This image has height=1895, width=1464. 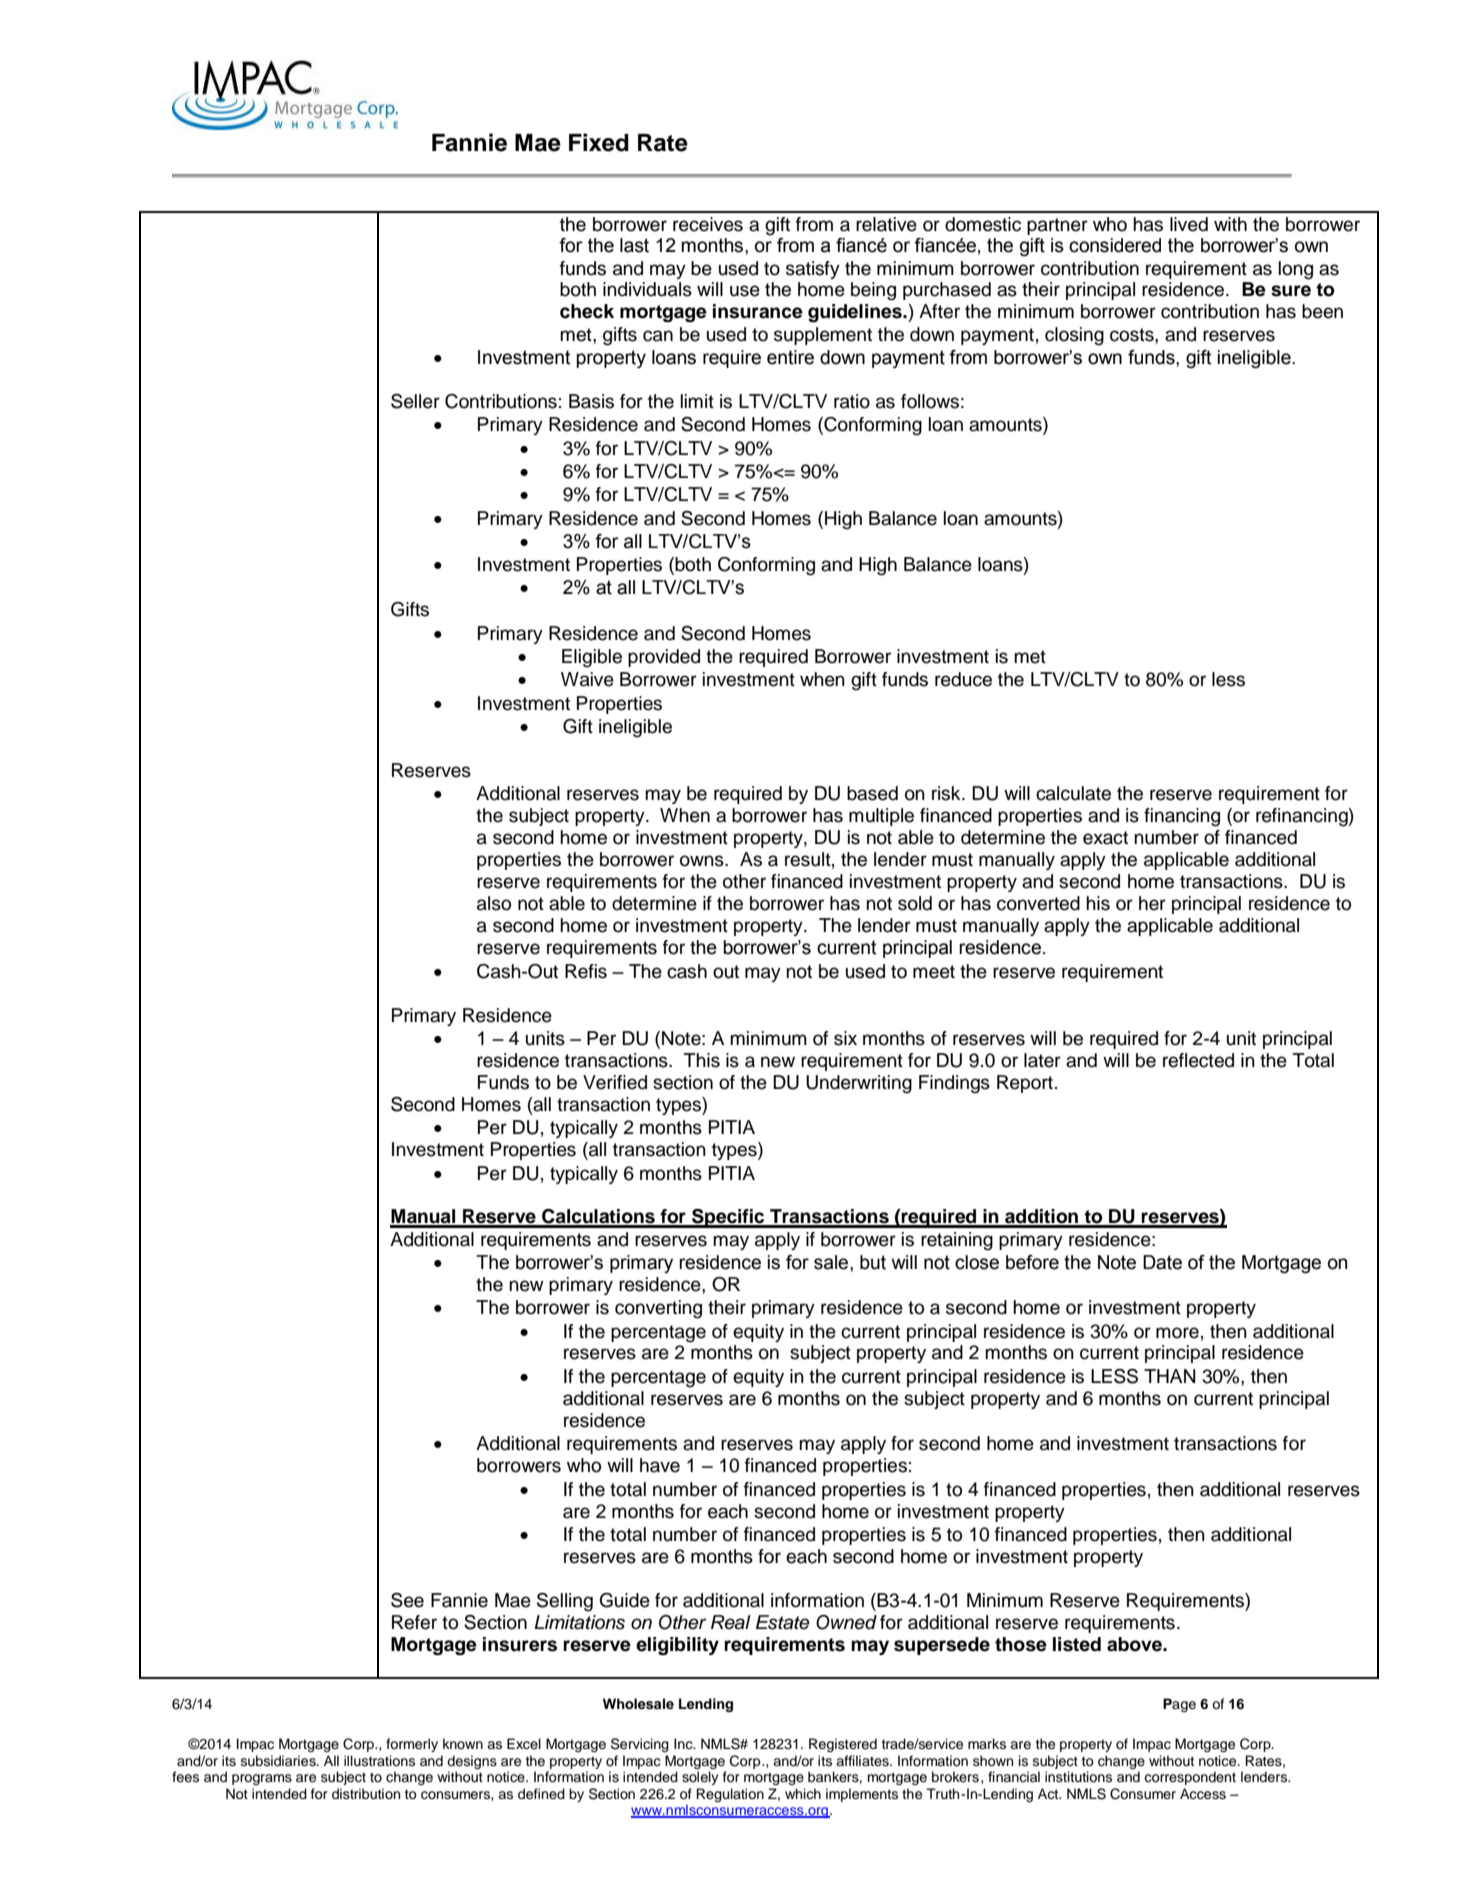 I want to click on six, so click(x=845, y=1038).
